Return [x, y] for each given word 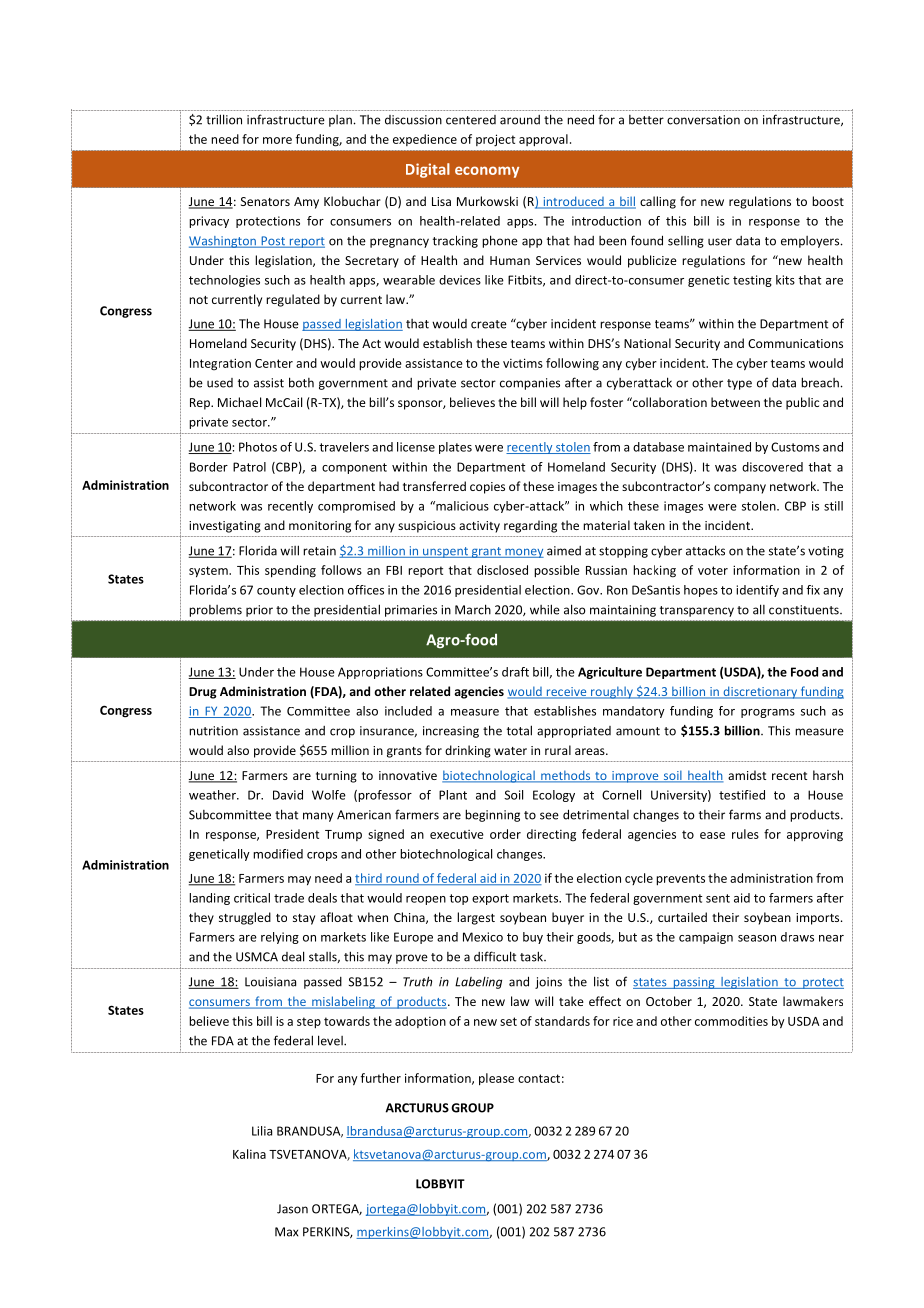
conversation [703, 120]
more [277, 140]
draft [515, 672]
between [735, 402]
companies [530, 384]
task [532, 956]
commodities [731, 1021]
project [495, 140]
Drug [203, 693]
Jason [292, 1209]
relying [280, 938]
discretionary [760, 692]
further [381, 1078]
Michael [239, 402]
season [757, 938]
